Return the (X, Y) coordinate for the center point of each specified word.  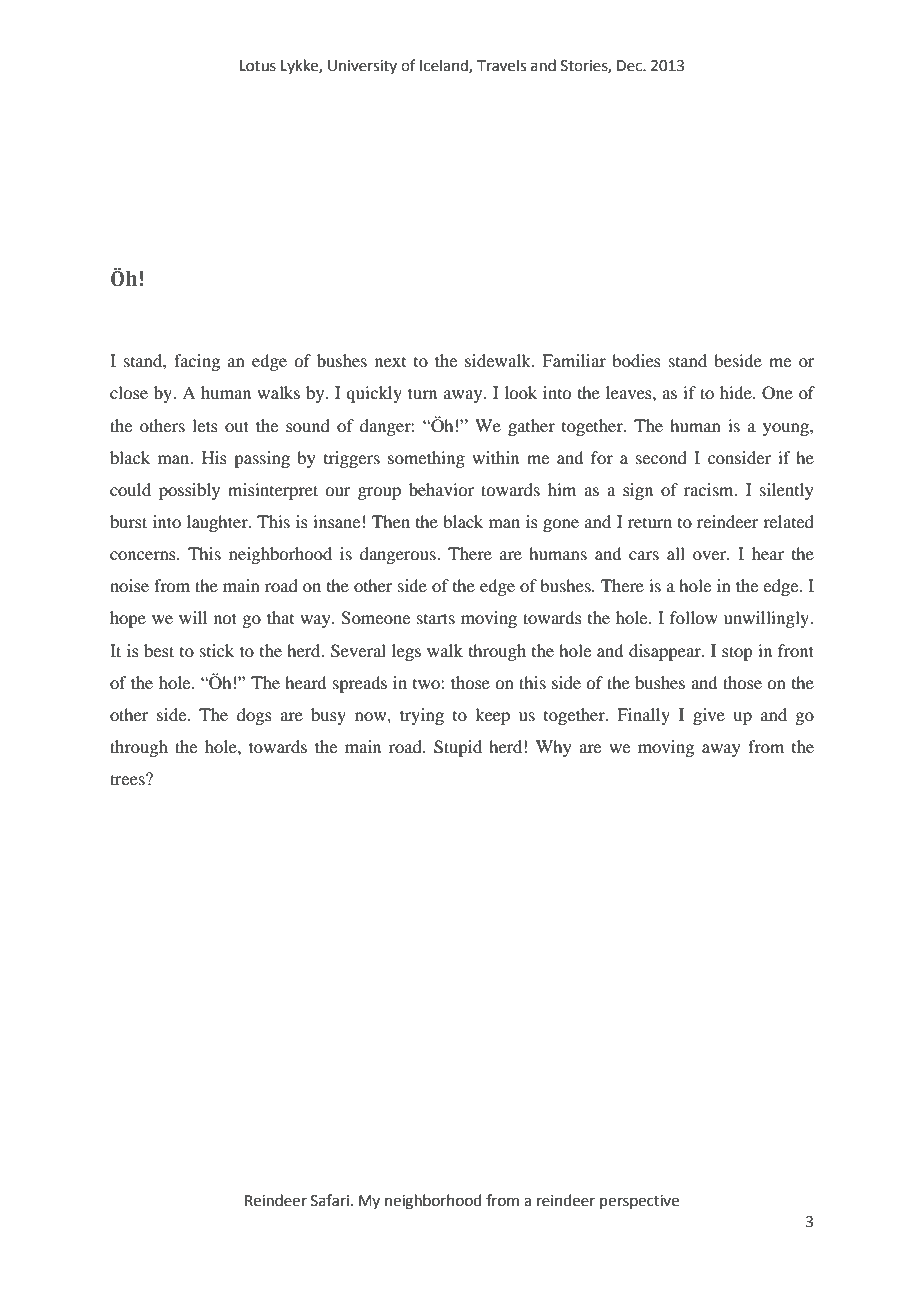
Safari (330, 1200)
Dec (630, 66)
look (521, 392)
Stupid (458, 748)
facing (197, 362)
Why (554, 748)
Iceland (445, 66)
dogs (254, 716)
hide (737, 392)
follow (694, 617)
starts (436, 618)
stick (217, 650)
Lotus (258, 66)
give (709, 716)
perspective (639, 1202)
